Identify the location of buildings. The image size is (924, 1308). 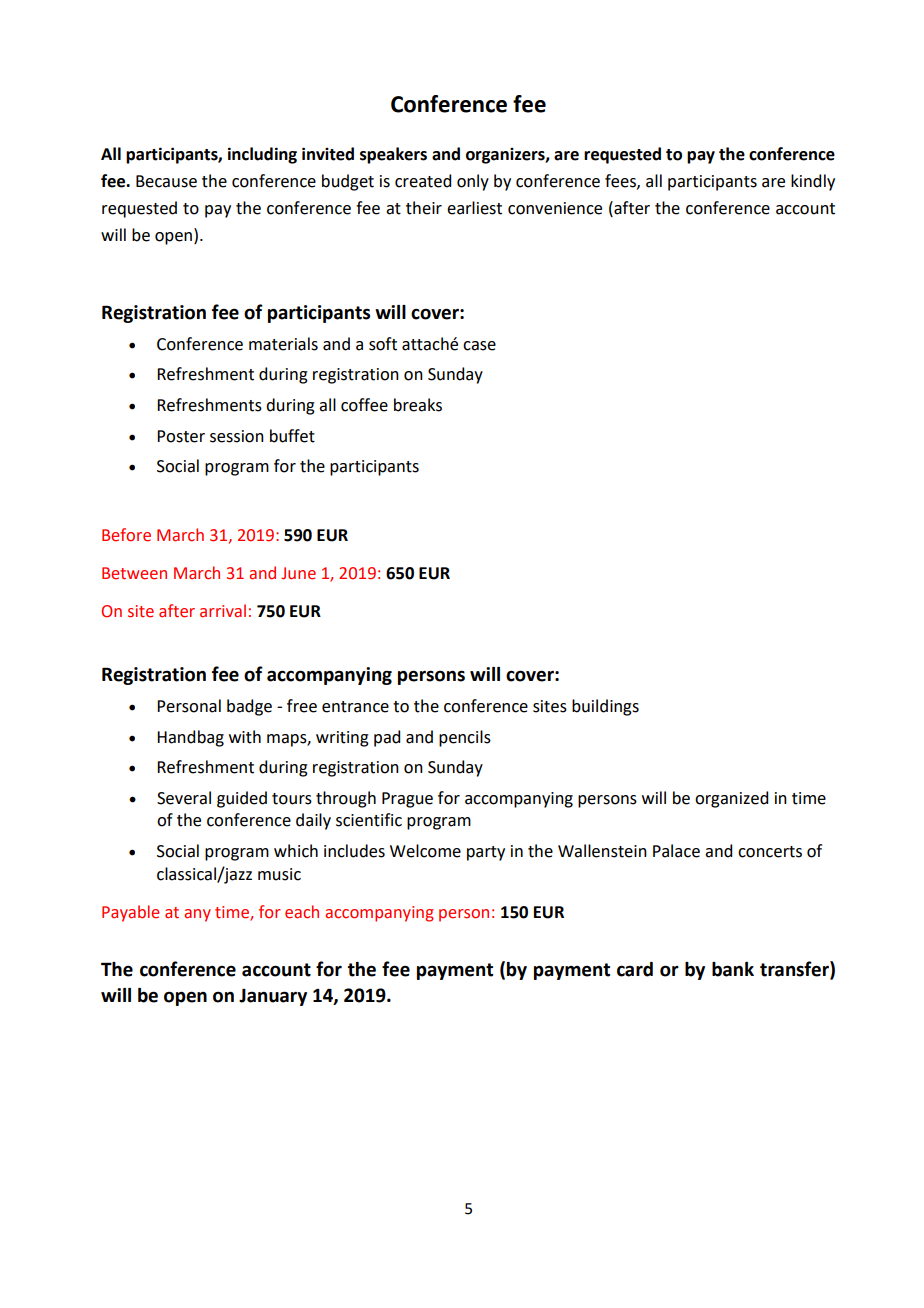
(605, 707).
